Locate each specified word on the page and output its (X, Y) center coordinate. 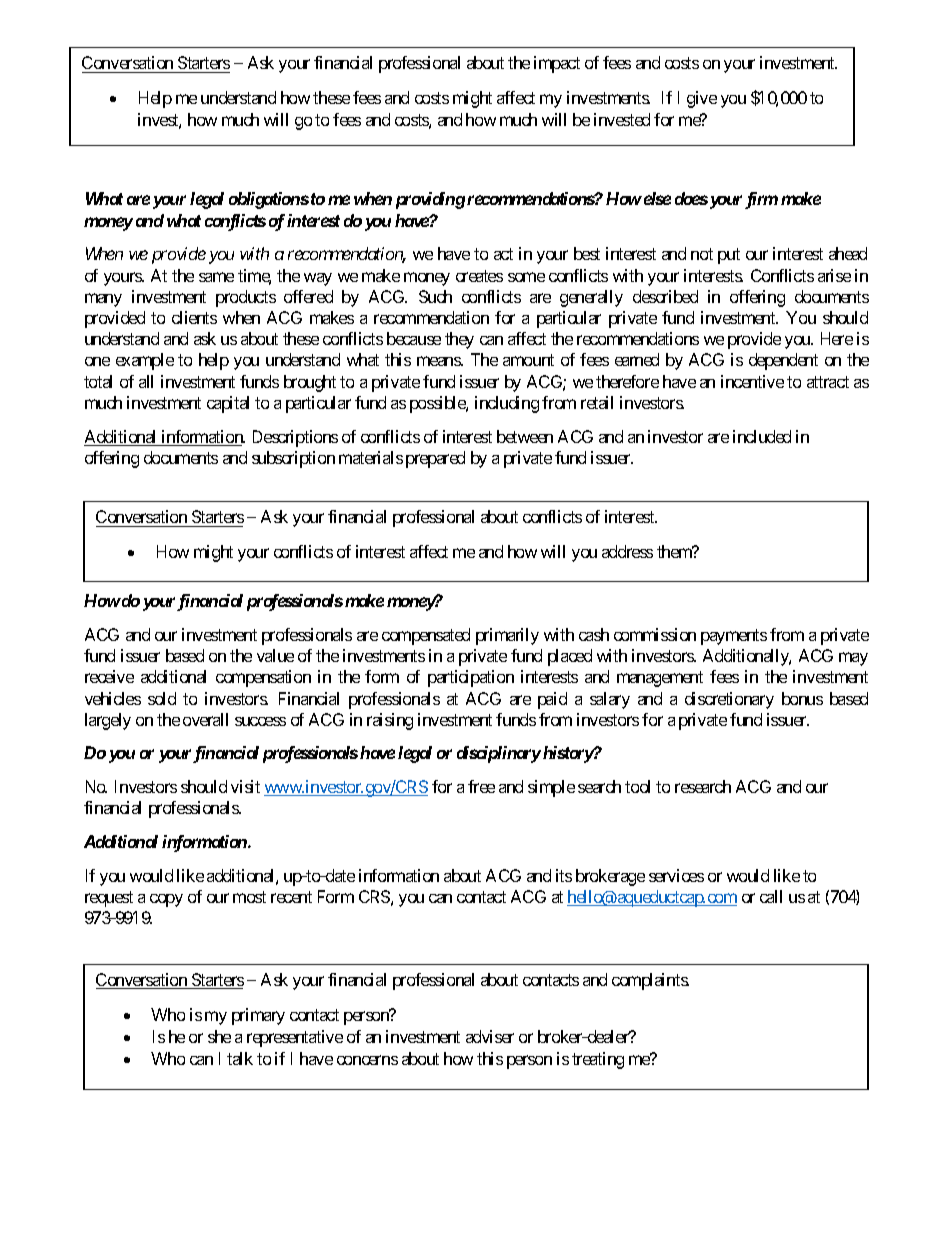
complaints (650, 981)
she (219, 1036)
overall (205, 719)
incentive (752, 381)
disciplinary (499, 754)
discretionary (729, 700)
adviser (490, 1036)
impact (557, 64)
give (702, 99)
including (507, 404)
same (216, 277)
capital (228, 404)
